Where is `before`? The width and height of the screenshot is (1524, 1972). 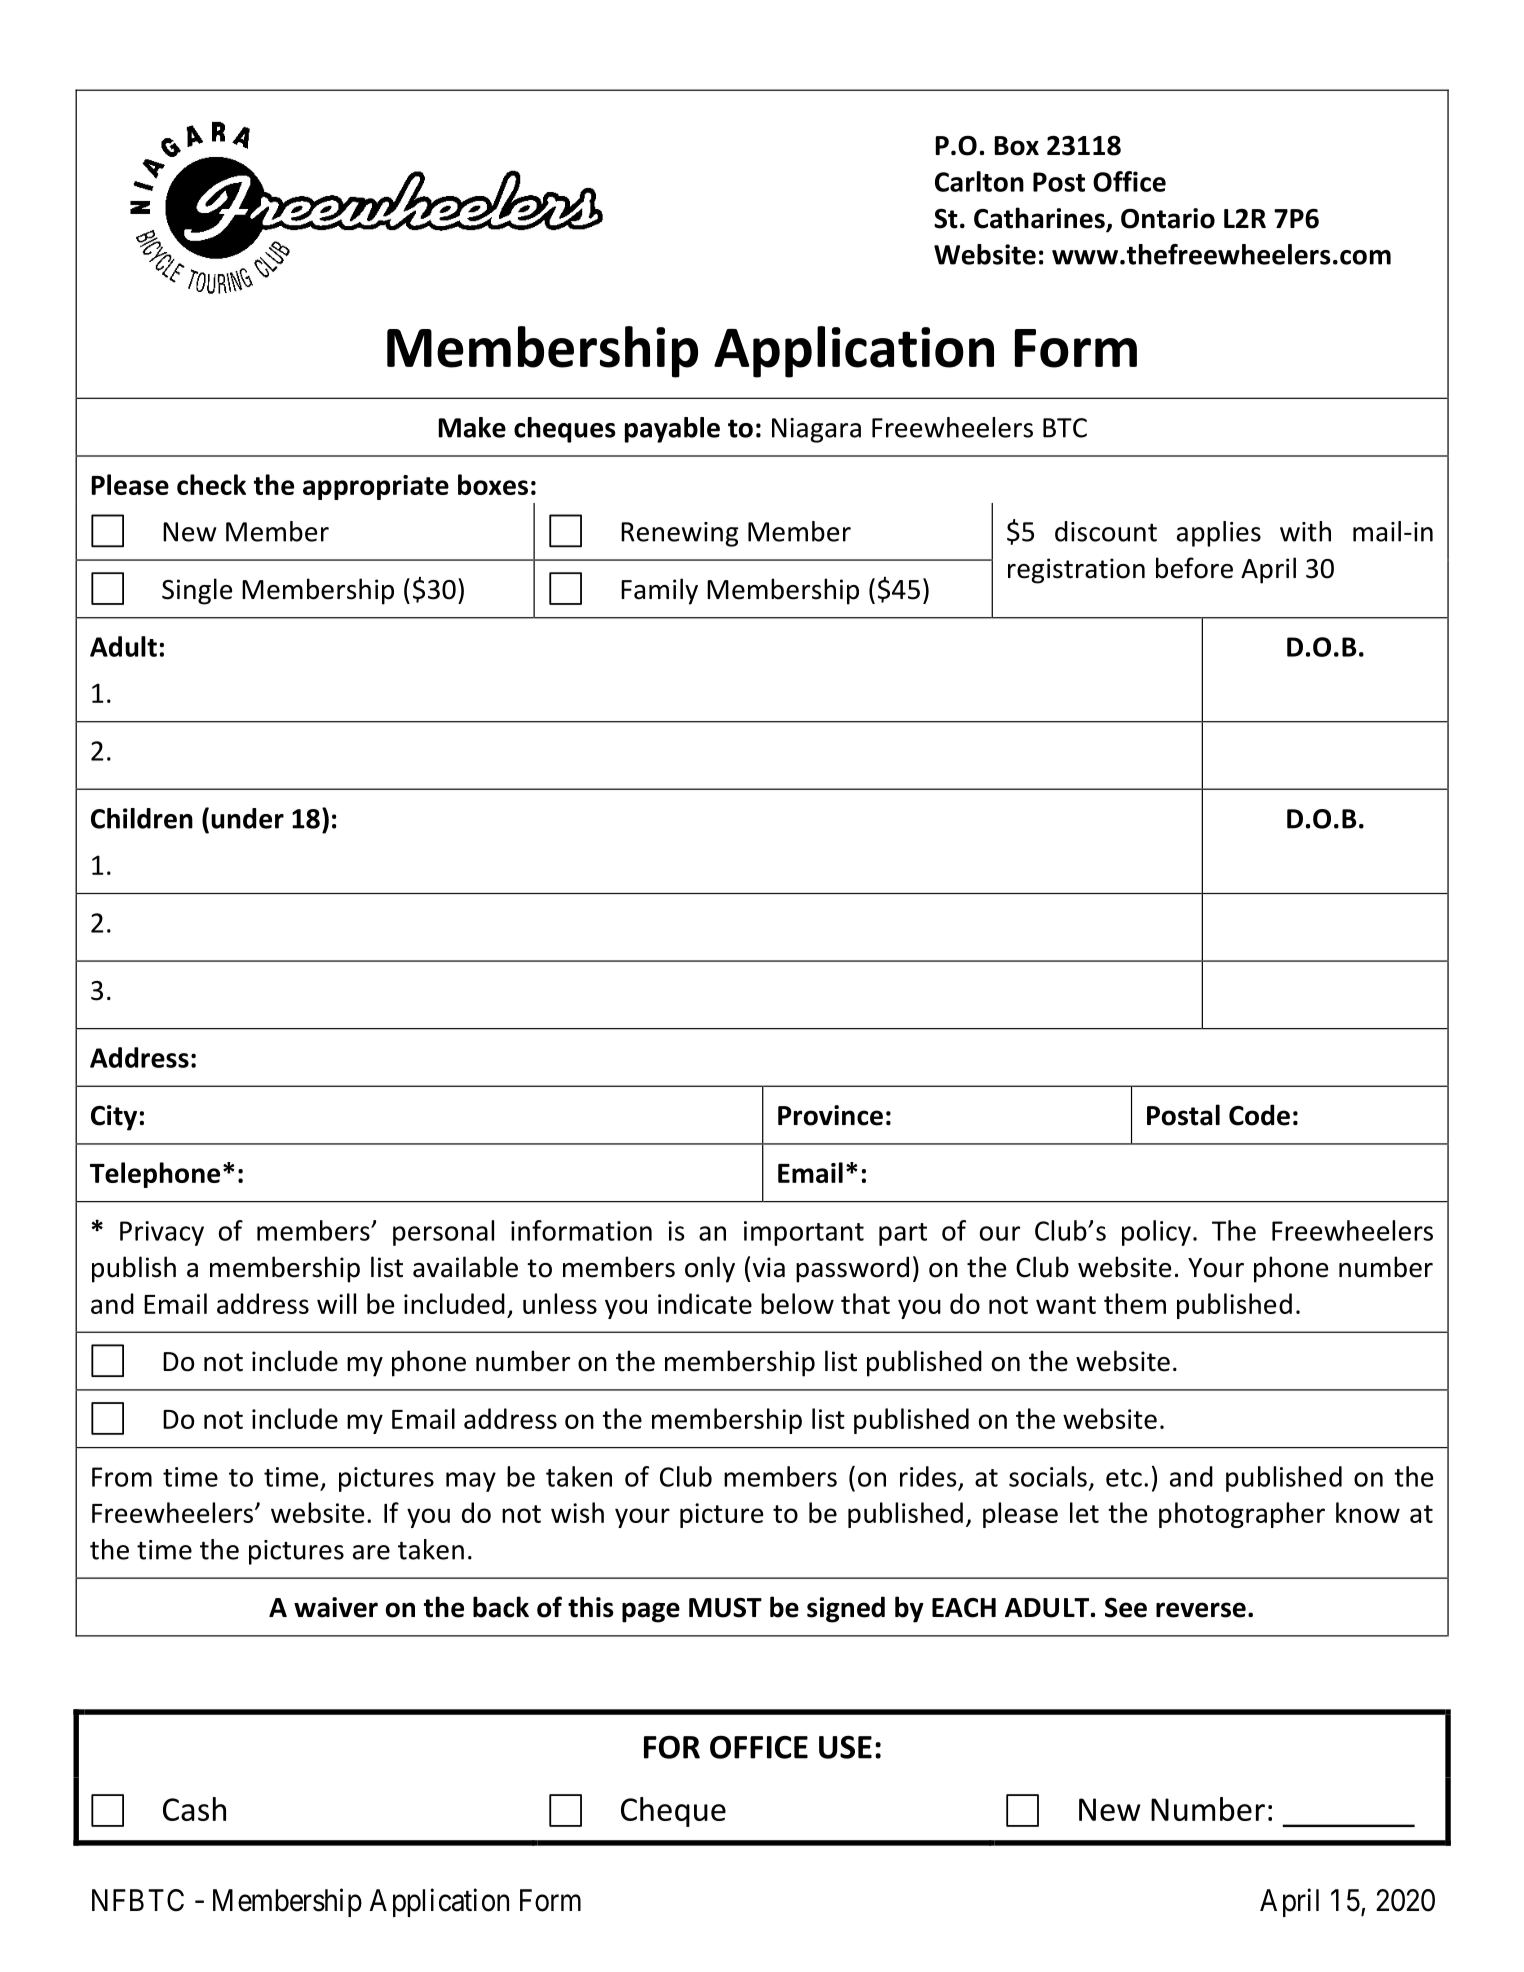
before is located at coordinates (1194, 568).
